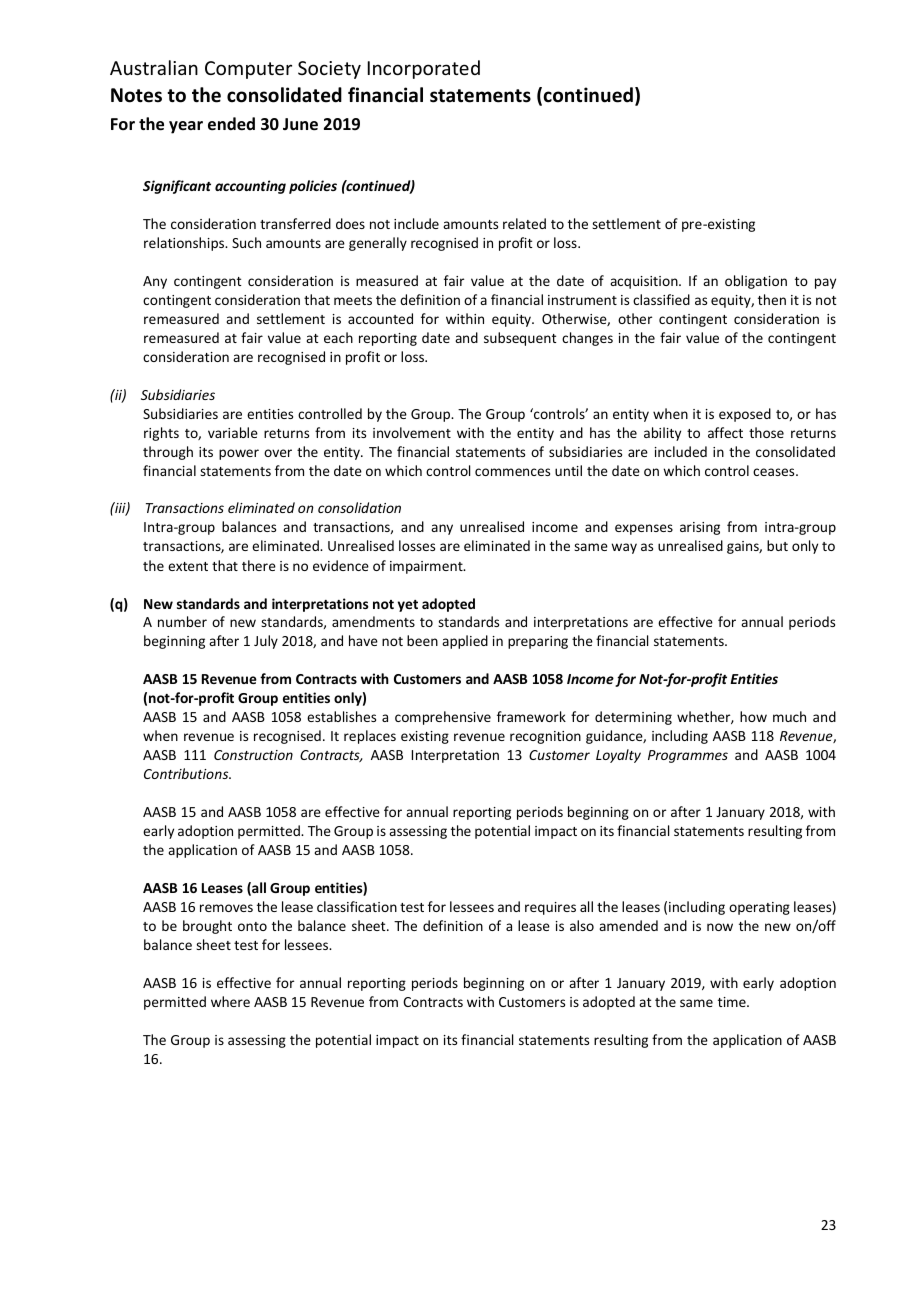  Describe the element at coordinates (443, 718) in the image. I see `comprehensive` at that location.
